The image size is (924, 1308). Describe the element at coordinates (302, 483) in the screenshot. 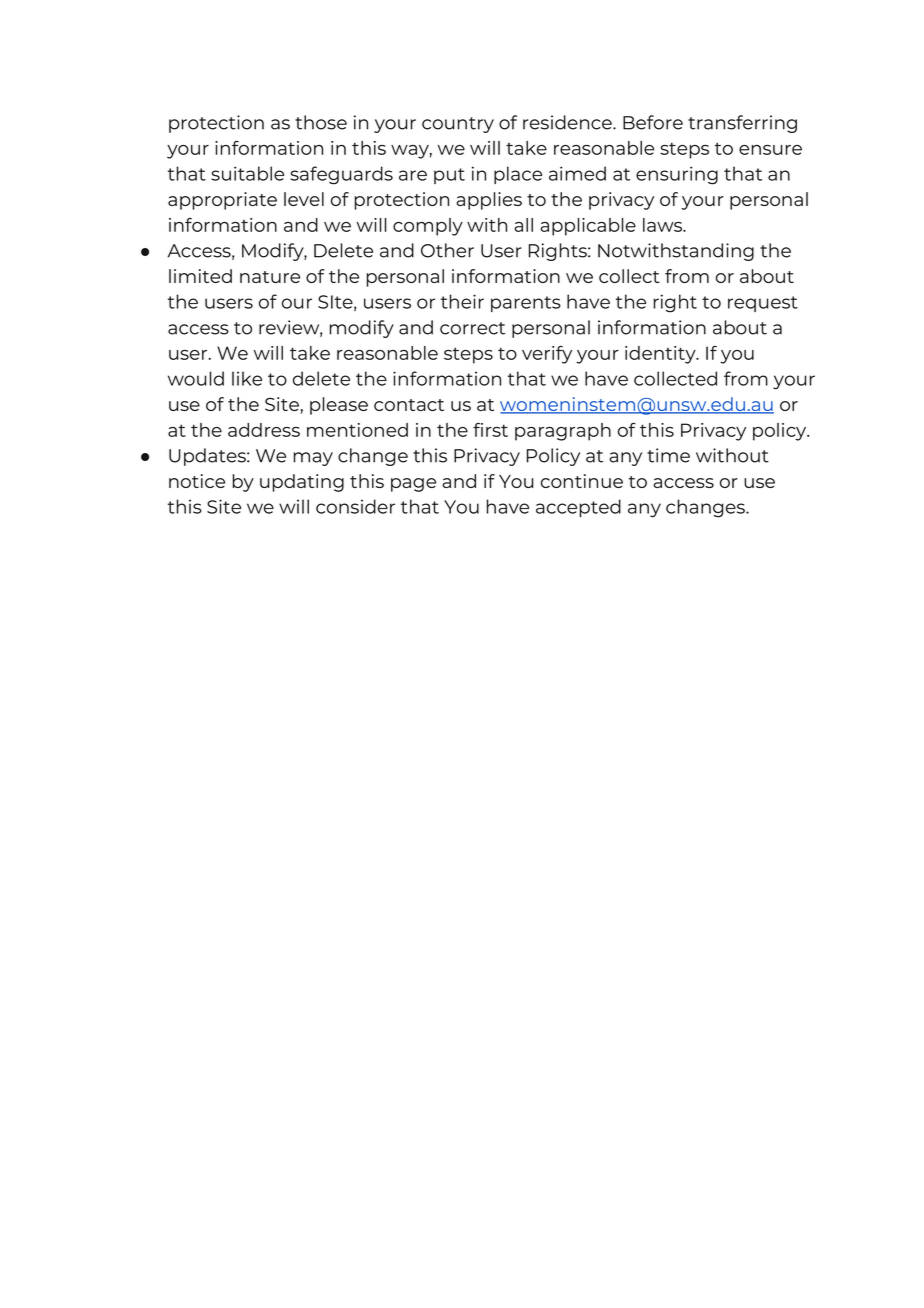

I see `updating` at that location.
